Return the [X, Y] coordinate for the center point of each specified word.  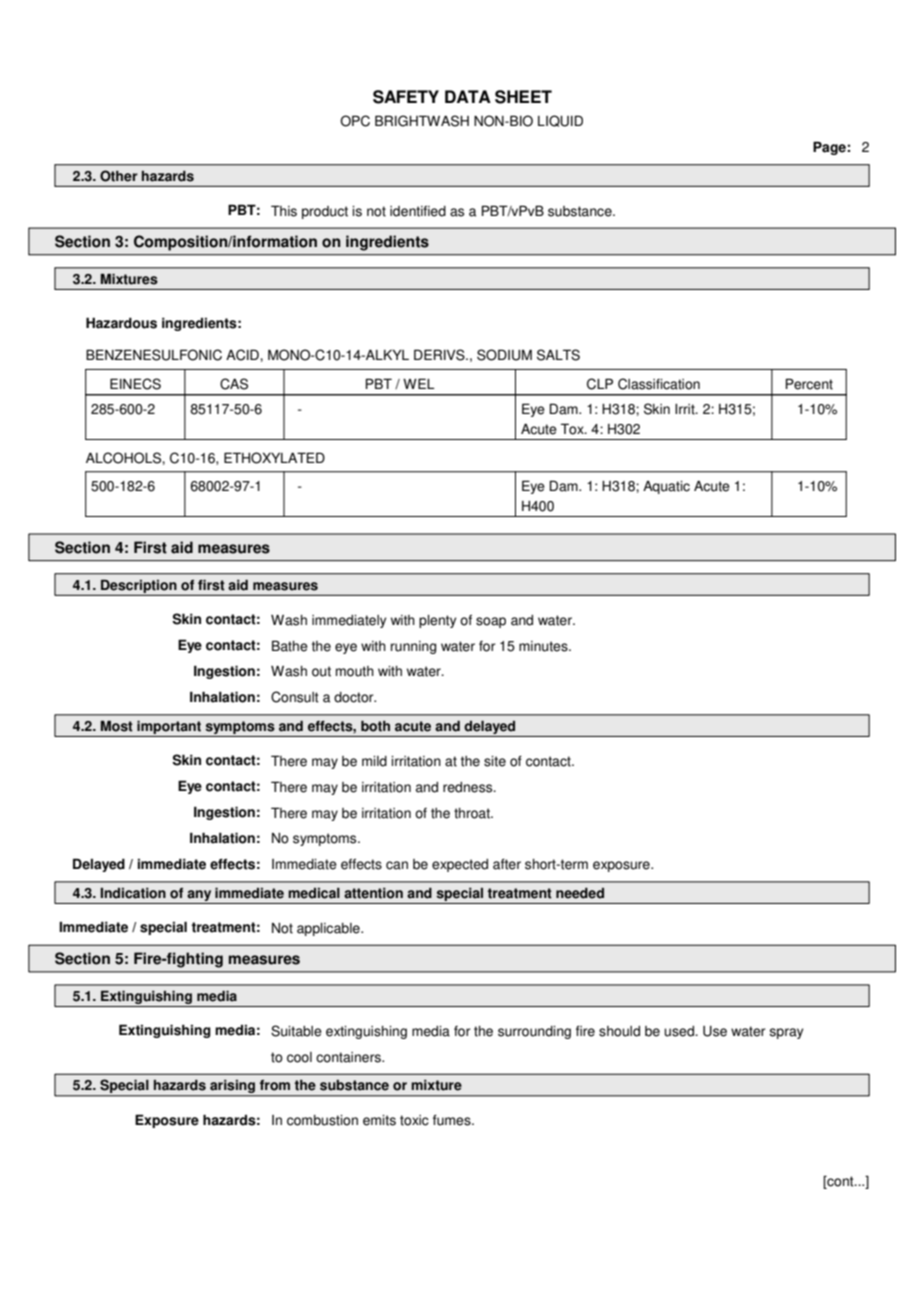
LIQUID [560, 121]
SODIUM [504, 355]
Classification [659, 384]
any [199, 897]
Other [119, 176]
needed [580, 893]
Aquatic [666, 487]
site [495, 761]
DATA [468, 96]
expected [460, 865]
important [169, 728]
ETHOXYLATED [274, 458]
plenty [437, 621]
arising [232, 1088]
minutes [544, 646]
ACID [243, 355]
